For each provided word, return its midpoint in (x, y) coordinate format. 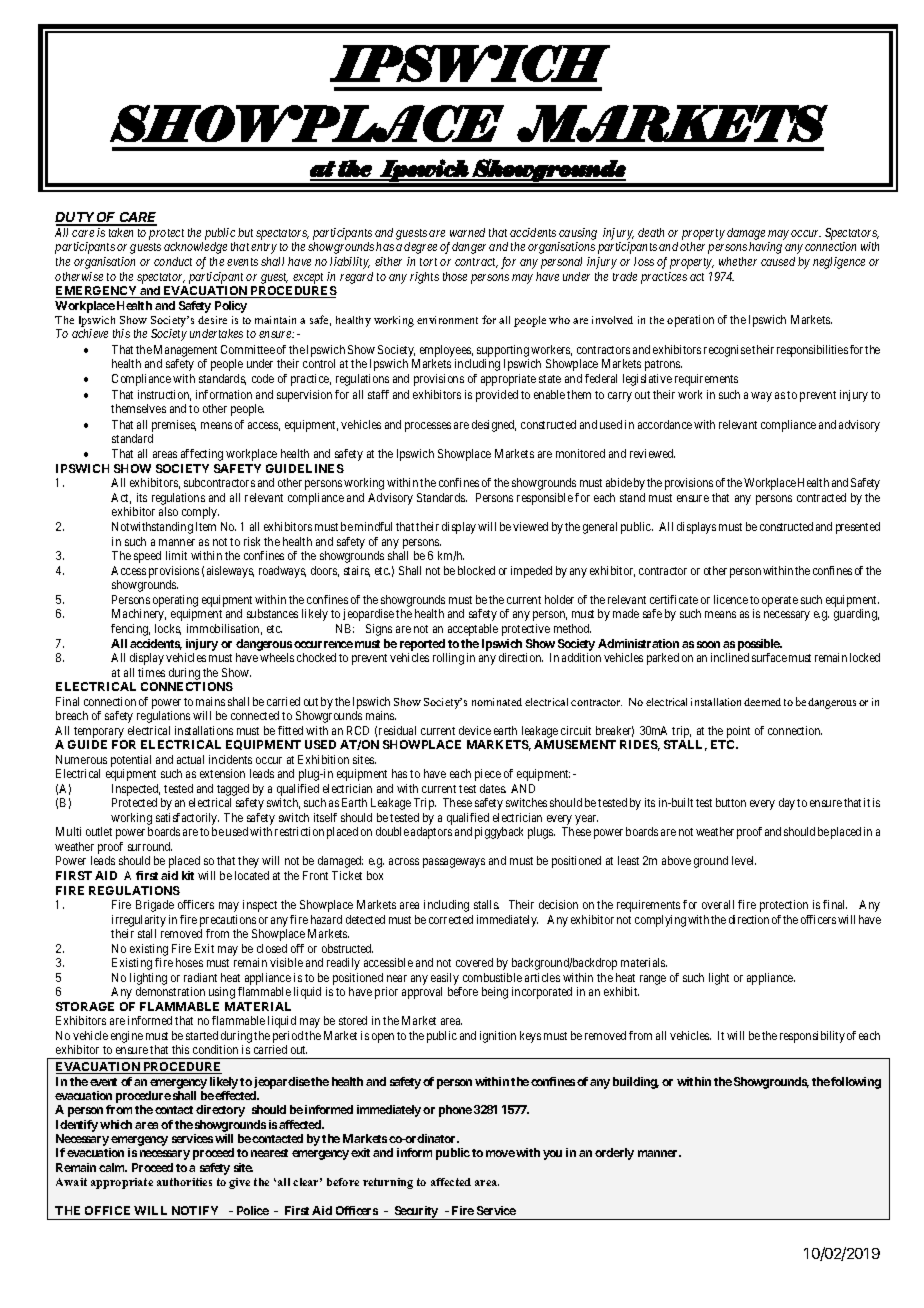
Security (416, 1213)
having (765, 248)
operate (780, 601)
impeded (531, 572)
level (744, 860)
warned (467, 232)
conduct (173, 261)
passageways (454, 863)
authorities (184, 1182)
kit (188, 875)
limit (176, 555)
